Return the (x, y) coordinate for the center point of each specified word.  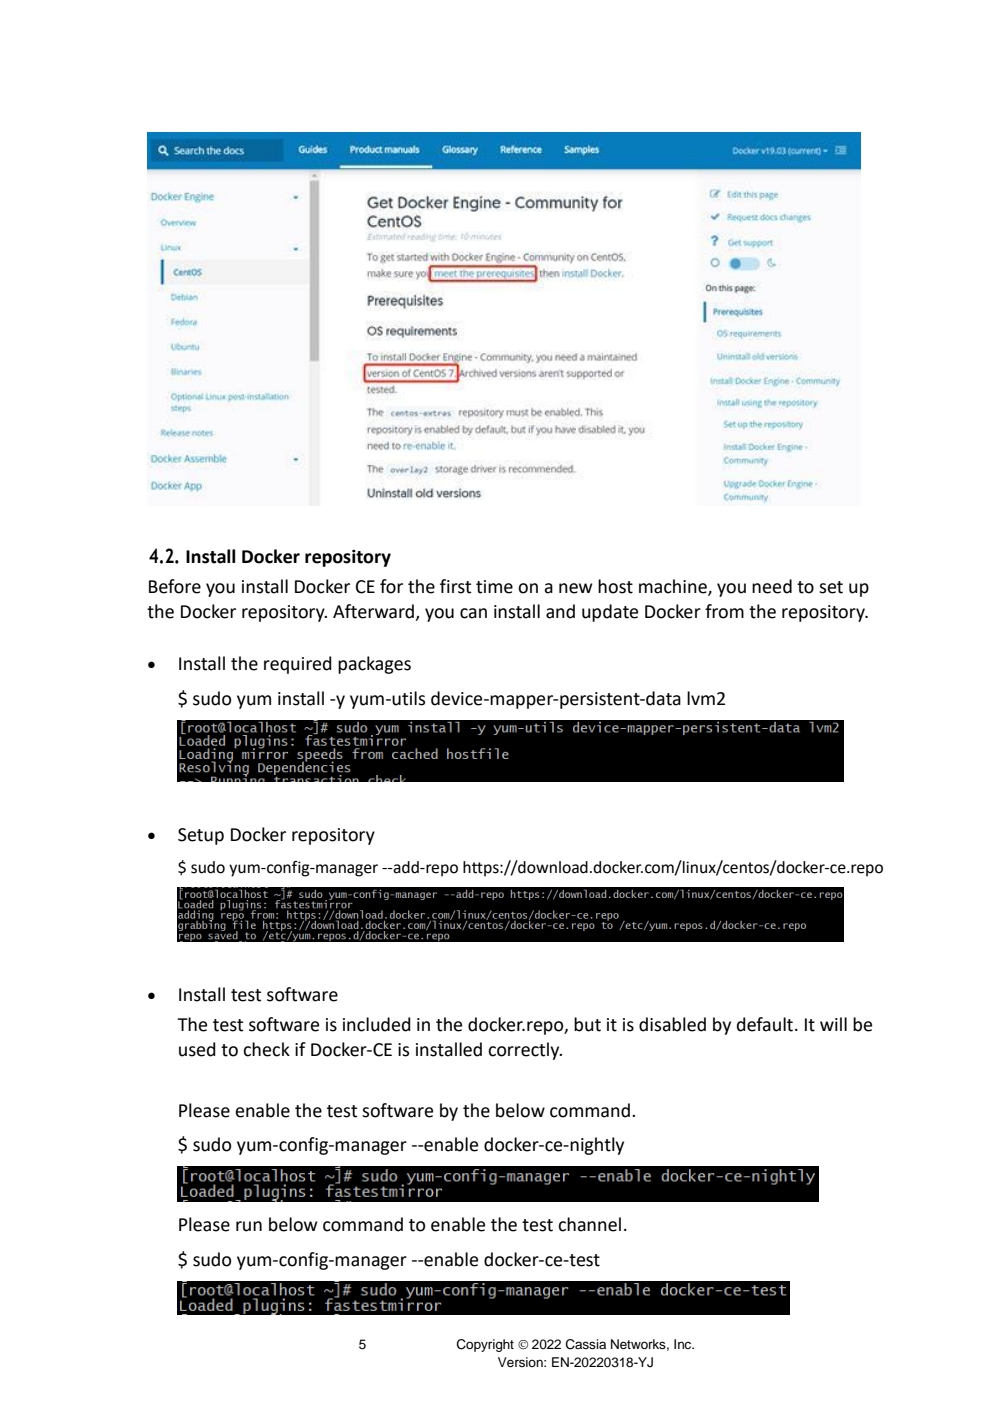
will (833, 1024)
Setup (201, 836)
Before (175, 586)
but (587, 1024)
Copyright (485, 1345)
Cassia (586, 1344)
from (724, 611)
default (766, 1024)
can (473, 613)
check (266, 1049)
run (249, 1226)
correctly (525, 1051)
